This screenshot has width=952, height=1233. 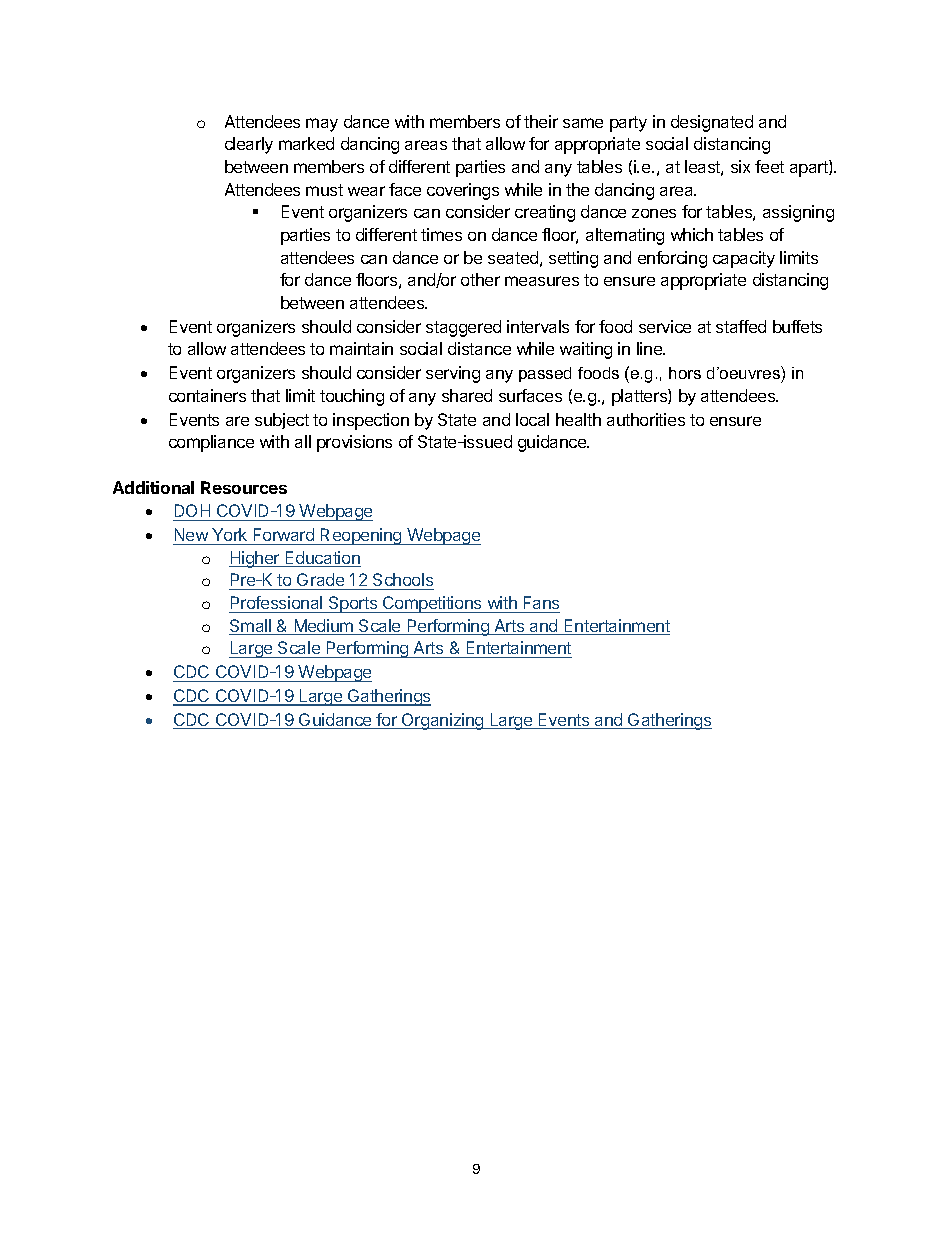 I want to click on their, so click(x=541, y=121).
